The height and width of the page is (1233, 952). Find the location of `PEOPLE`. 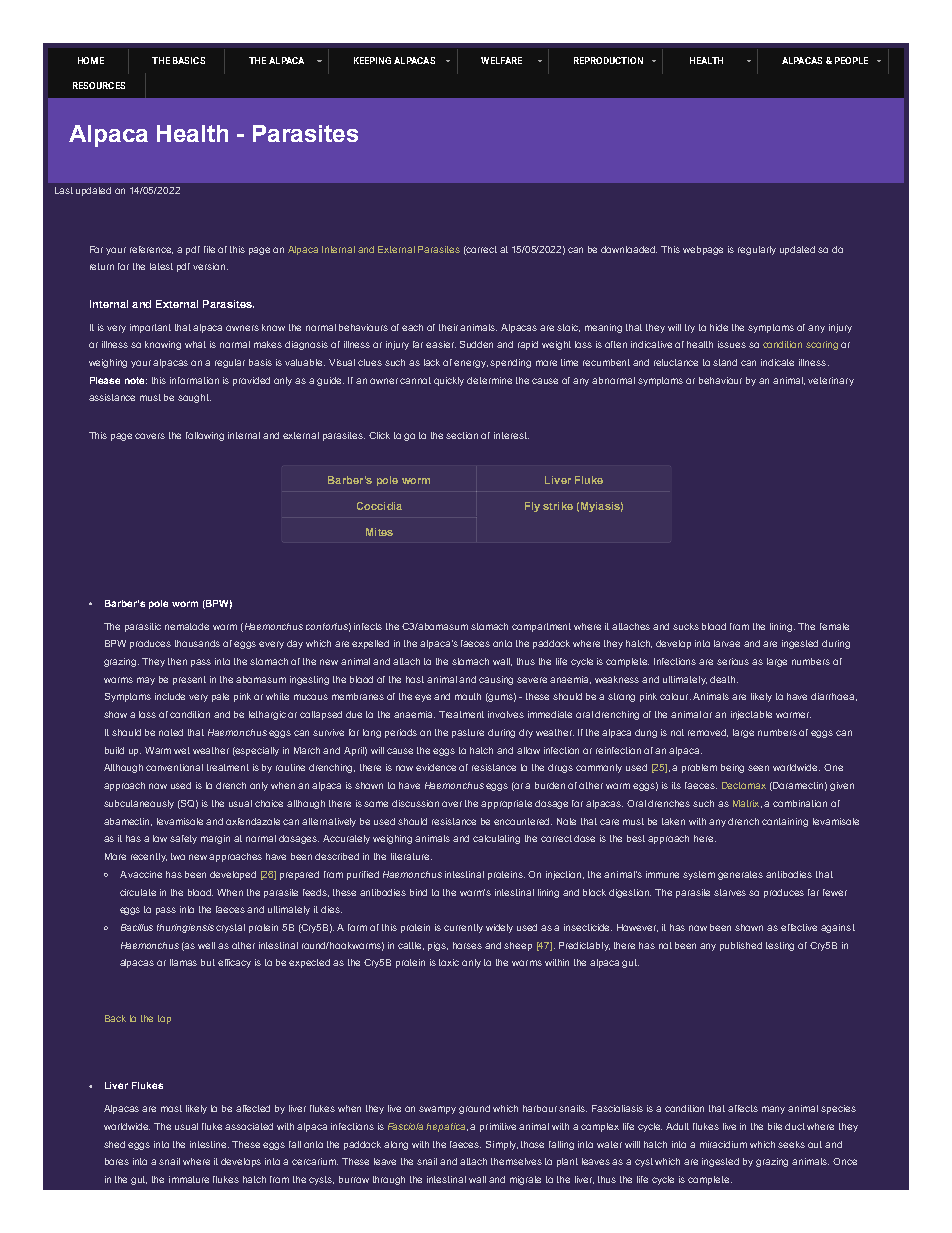

PEOPLE is located at coordinates (851, 60).
